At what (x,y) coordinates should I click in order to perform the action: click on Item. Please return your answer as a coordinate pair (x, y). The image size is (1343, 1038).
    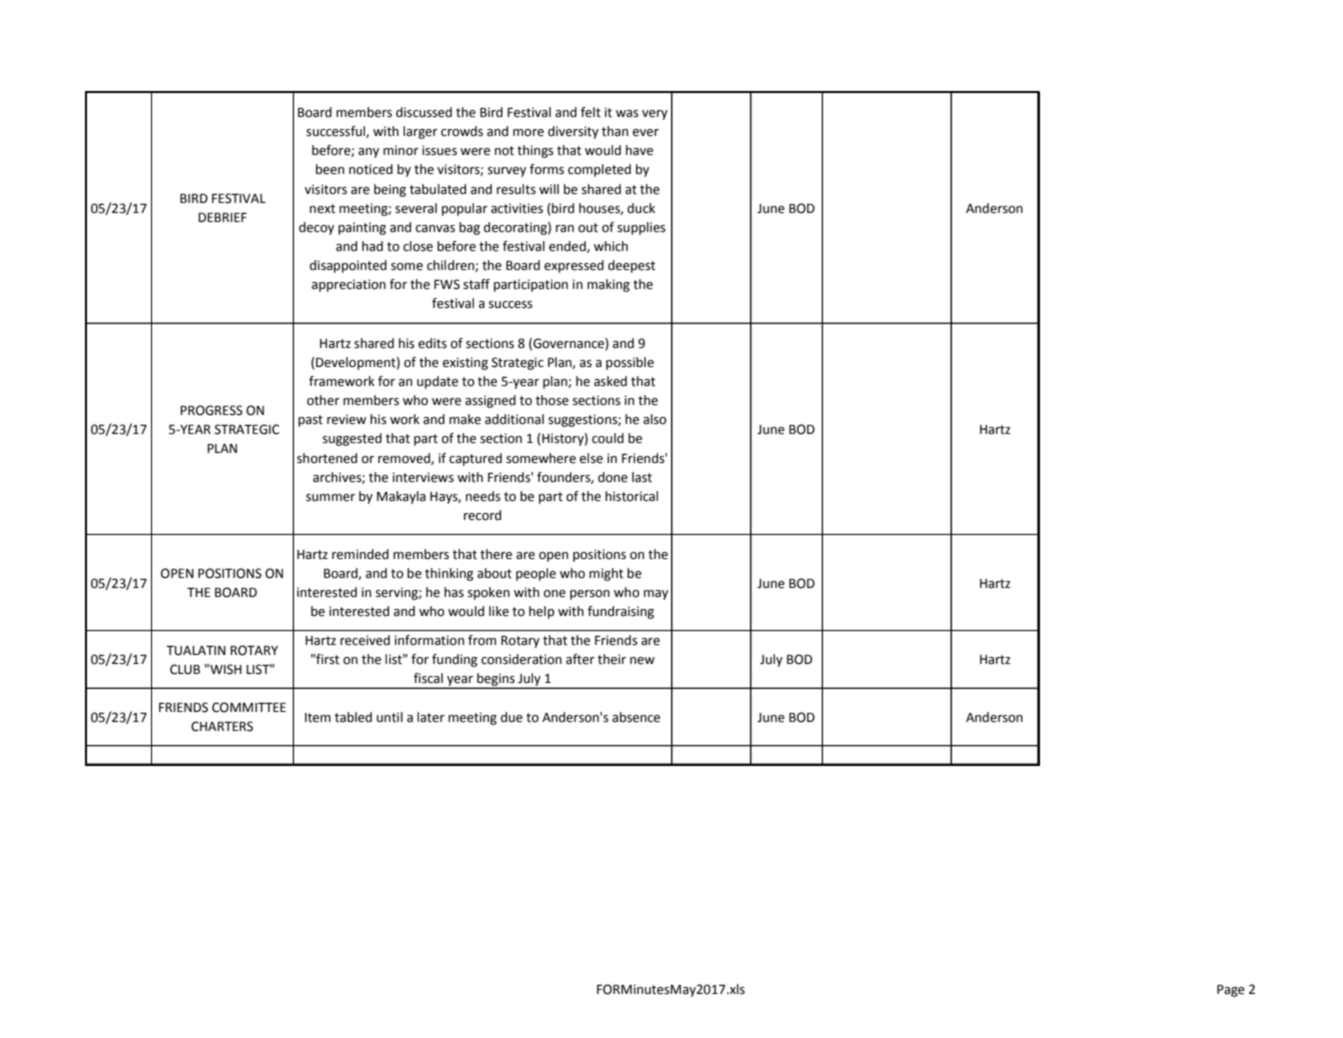
    Looking at the image, I should click on (318, 718).
